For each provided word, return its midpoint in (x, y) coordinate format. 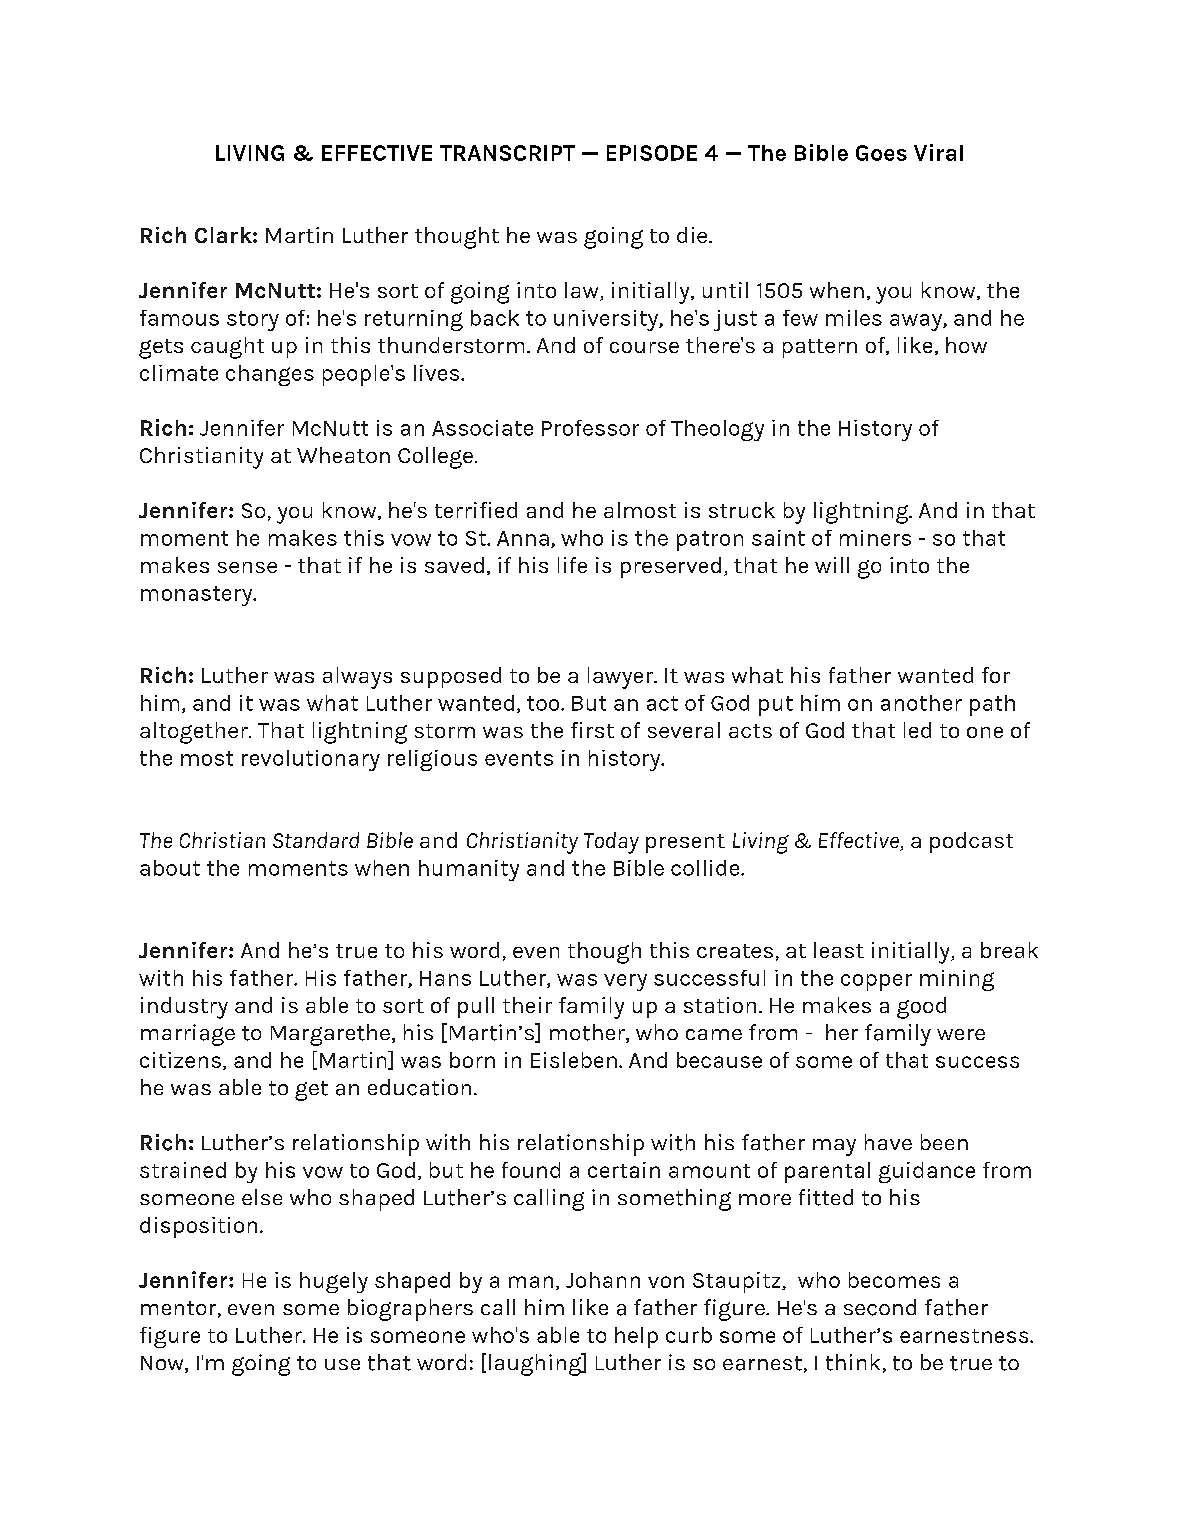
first (592, 730)
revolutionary (311, 760)
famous (179, 318)
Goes (881, 153)
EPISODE (652, 153)
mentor (178, 1308)
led (917, 730)
